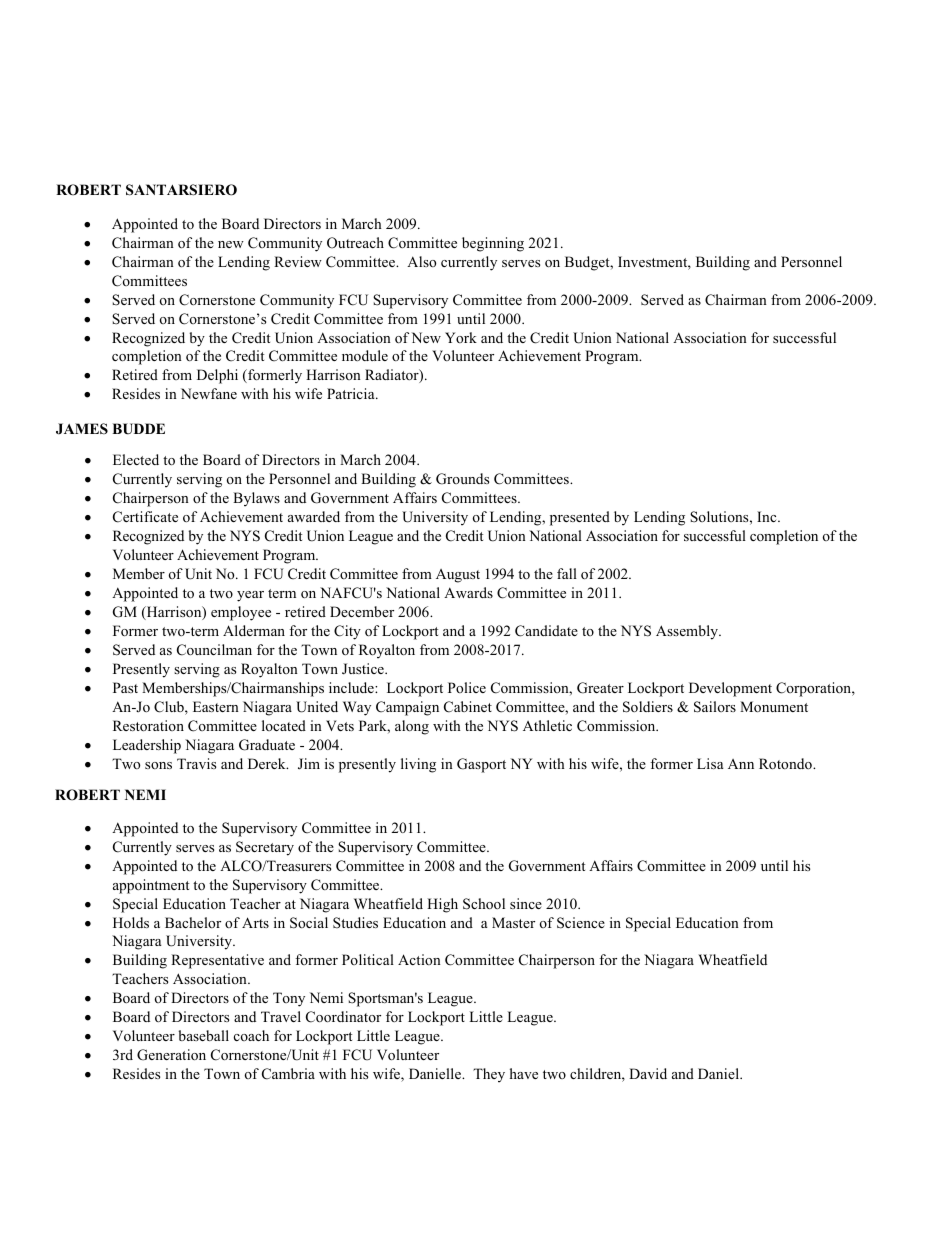  Describe the element at coordinates (648, 1073) in the screenshot. I see `David` at that location.
